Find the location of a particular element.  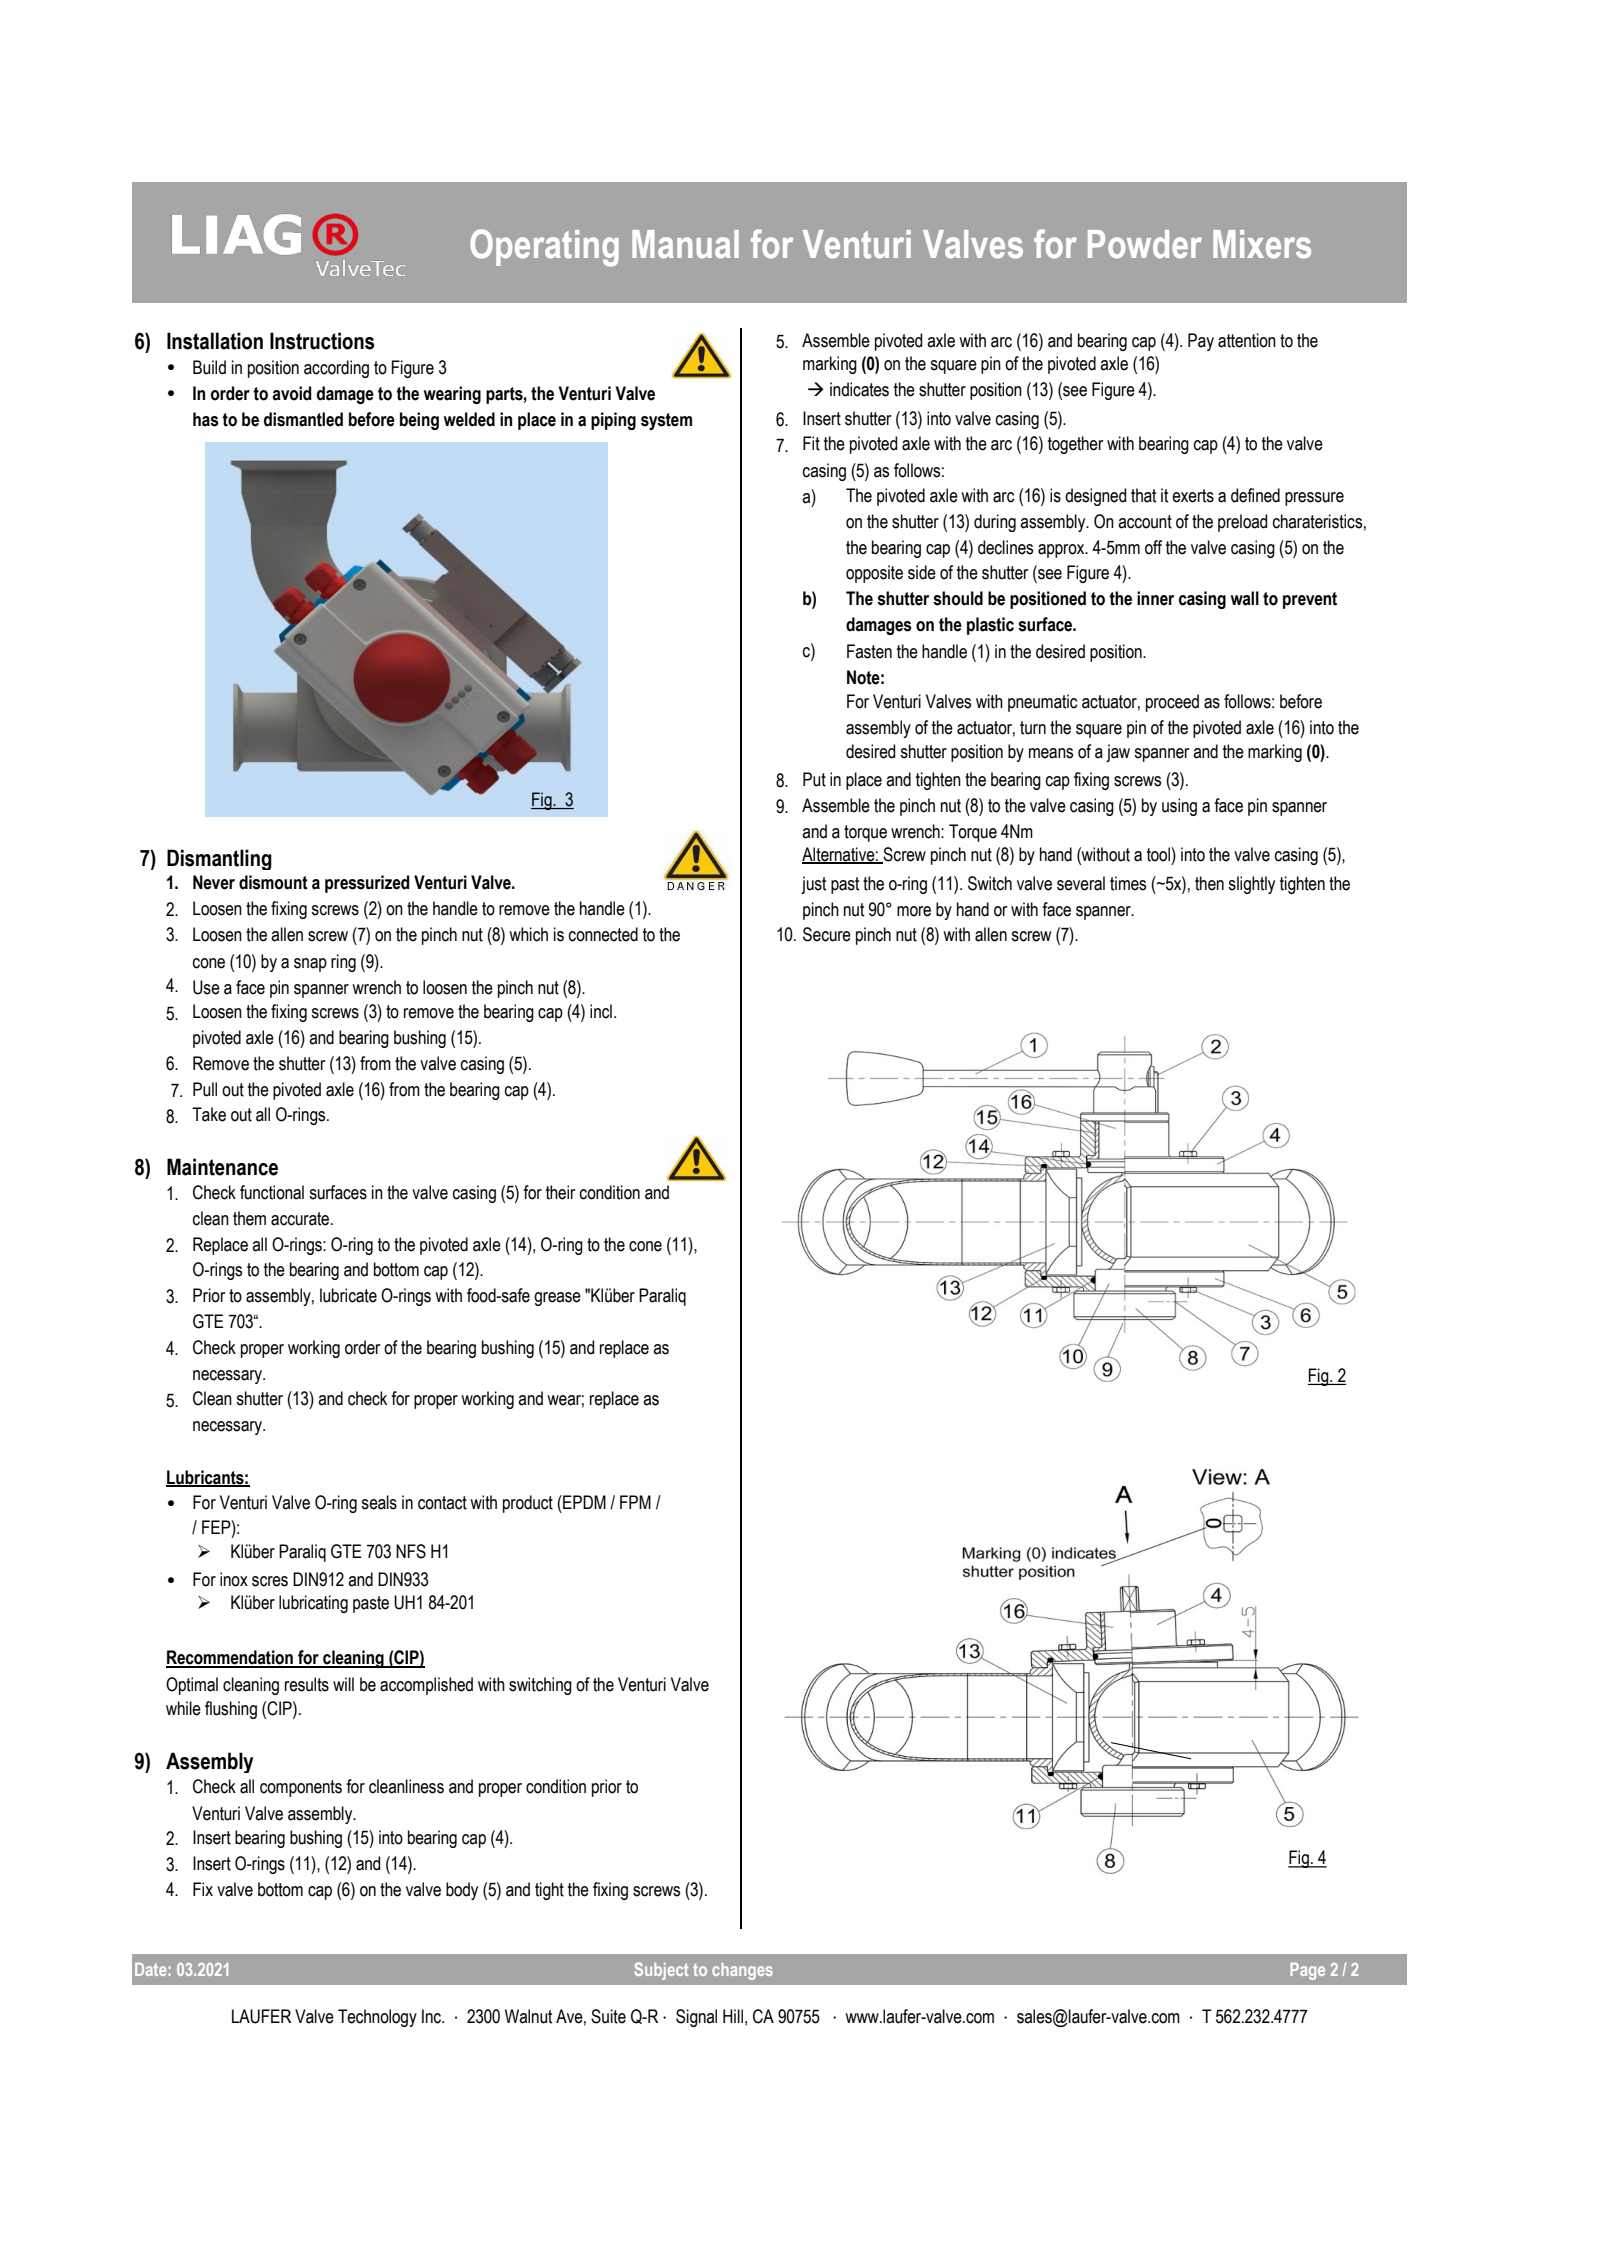

Put is located at coordinates (814, 779).
